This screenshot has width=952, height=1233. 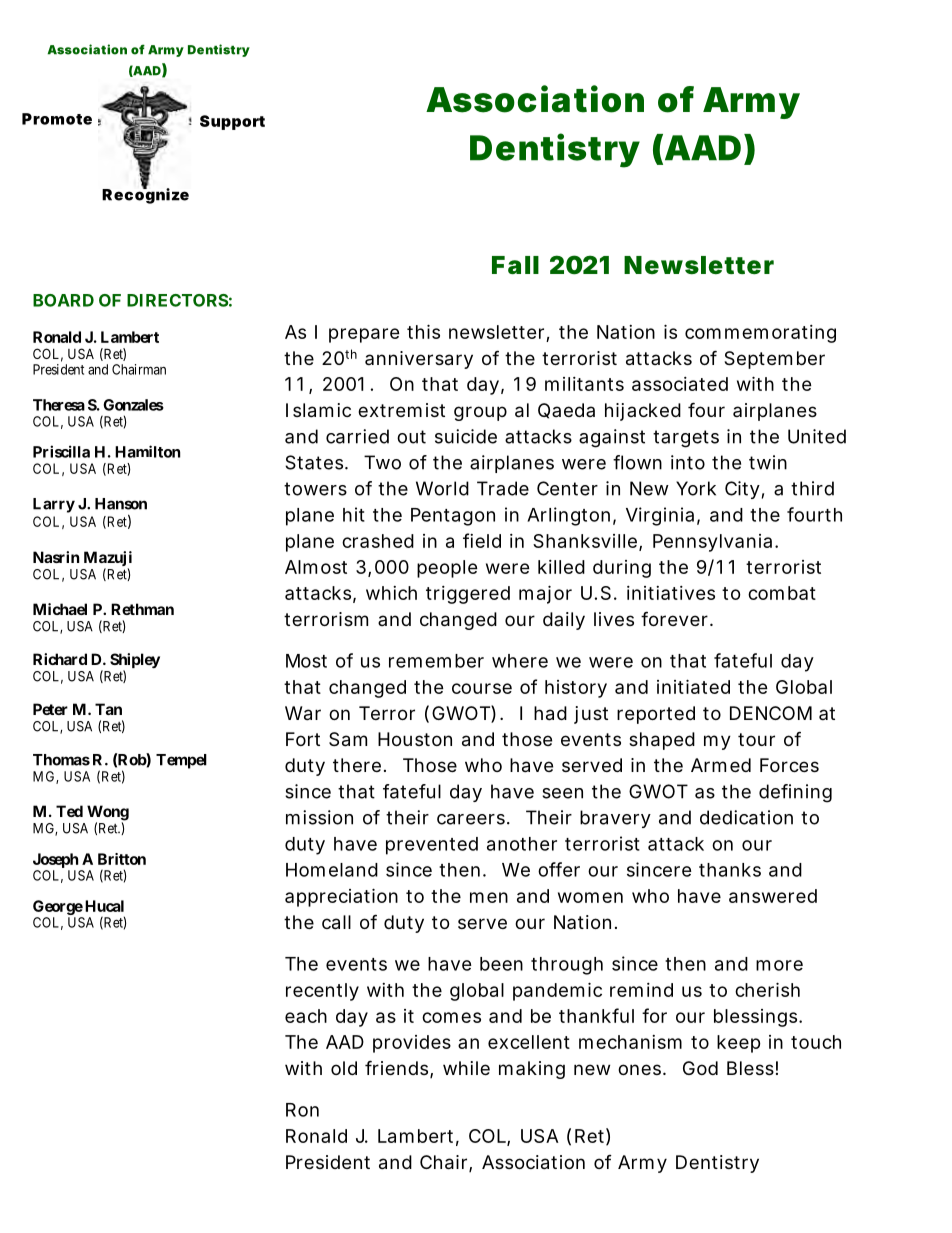 I want to click on associated, so click(x=680, y=384).
